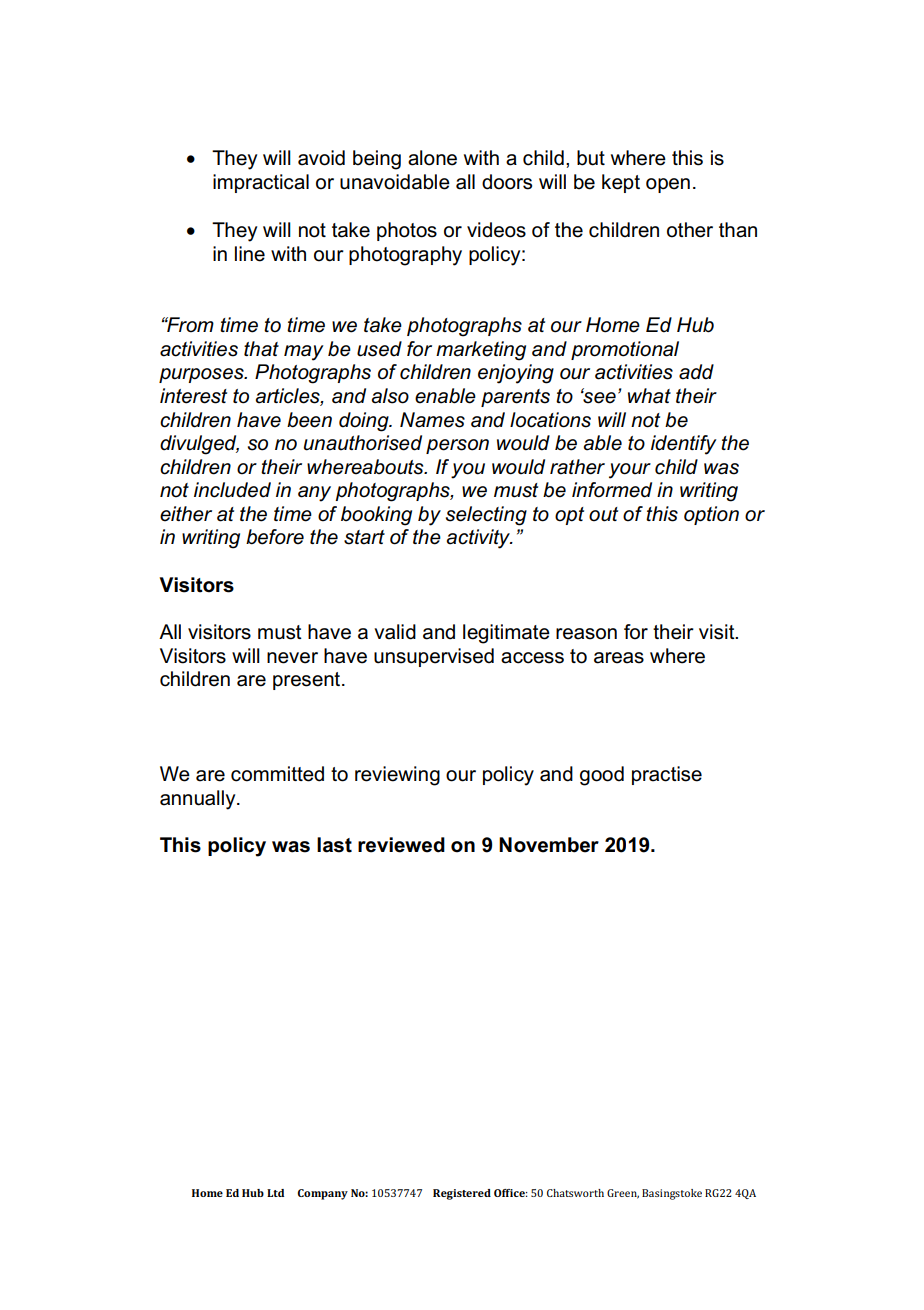  I want to click on annually, so click(199, 800).
